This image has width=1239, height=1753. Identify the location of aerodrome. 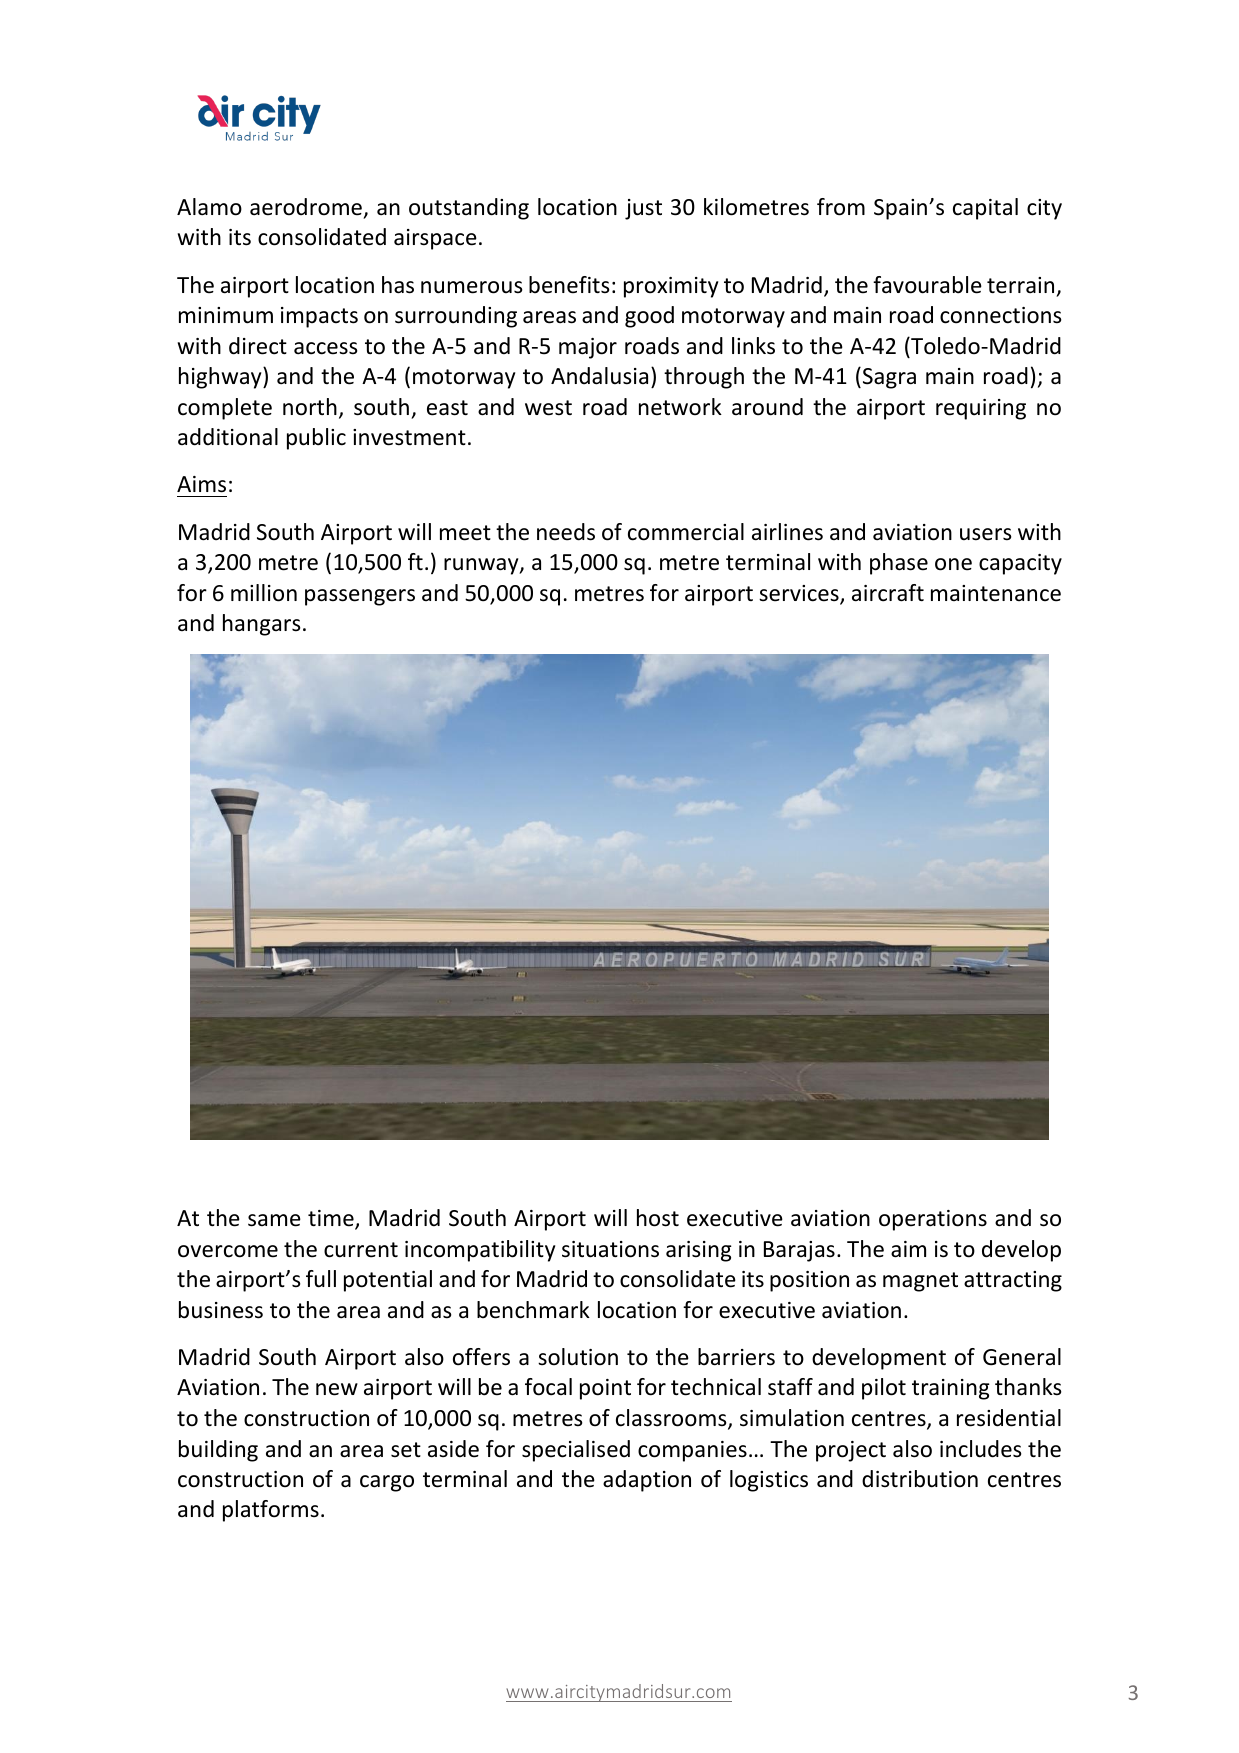
(306, 207).
